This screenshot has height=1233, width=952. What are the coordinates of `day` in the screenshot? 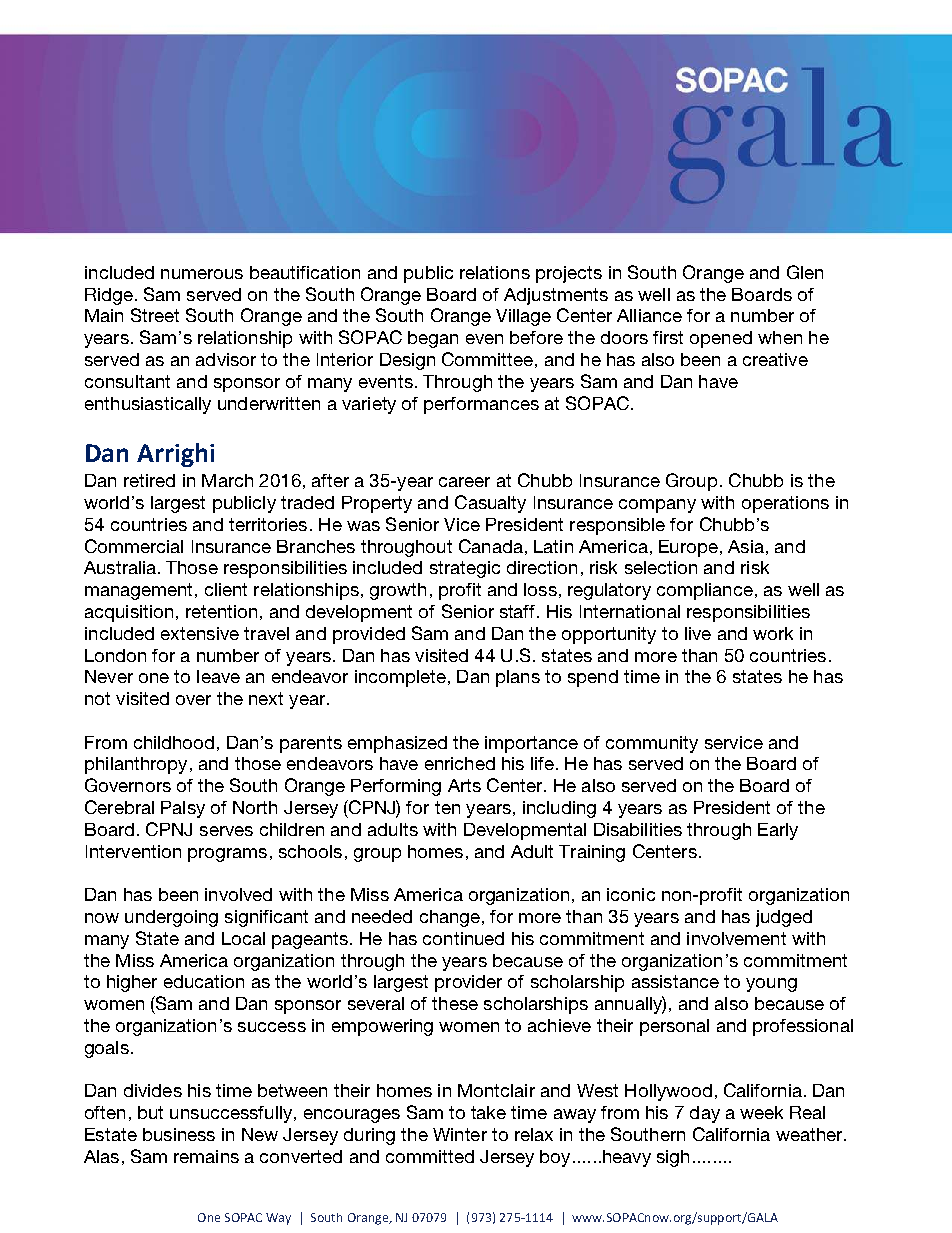 It's located at (705, 1114).
